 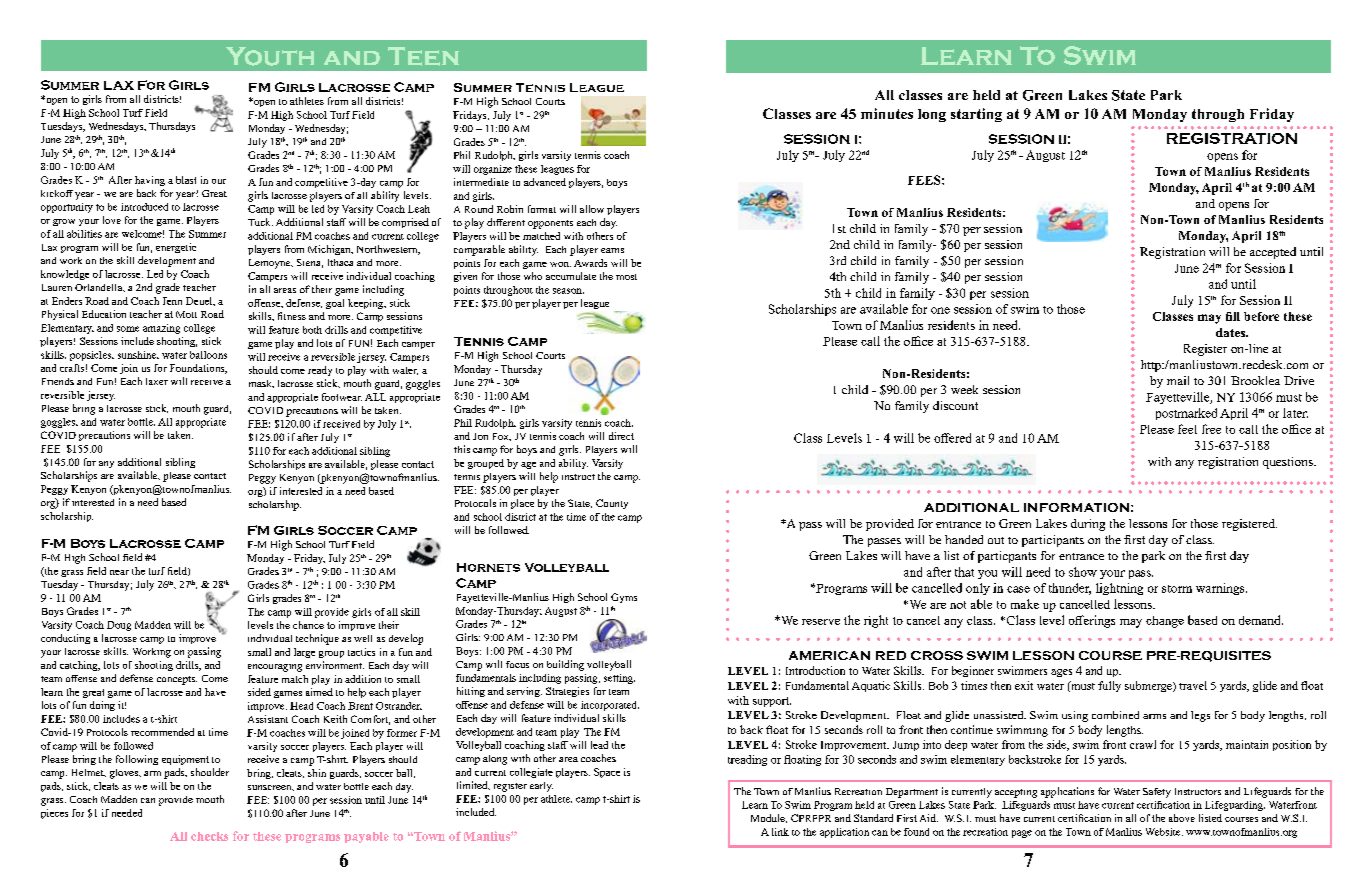 I want to click on near, so click(x=119, y=572).
